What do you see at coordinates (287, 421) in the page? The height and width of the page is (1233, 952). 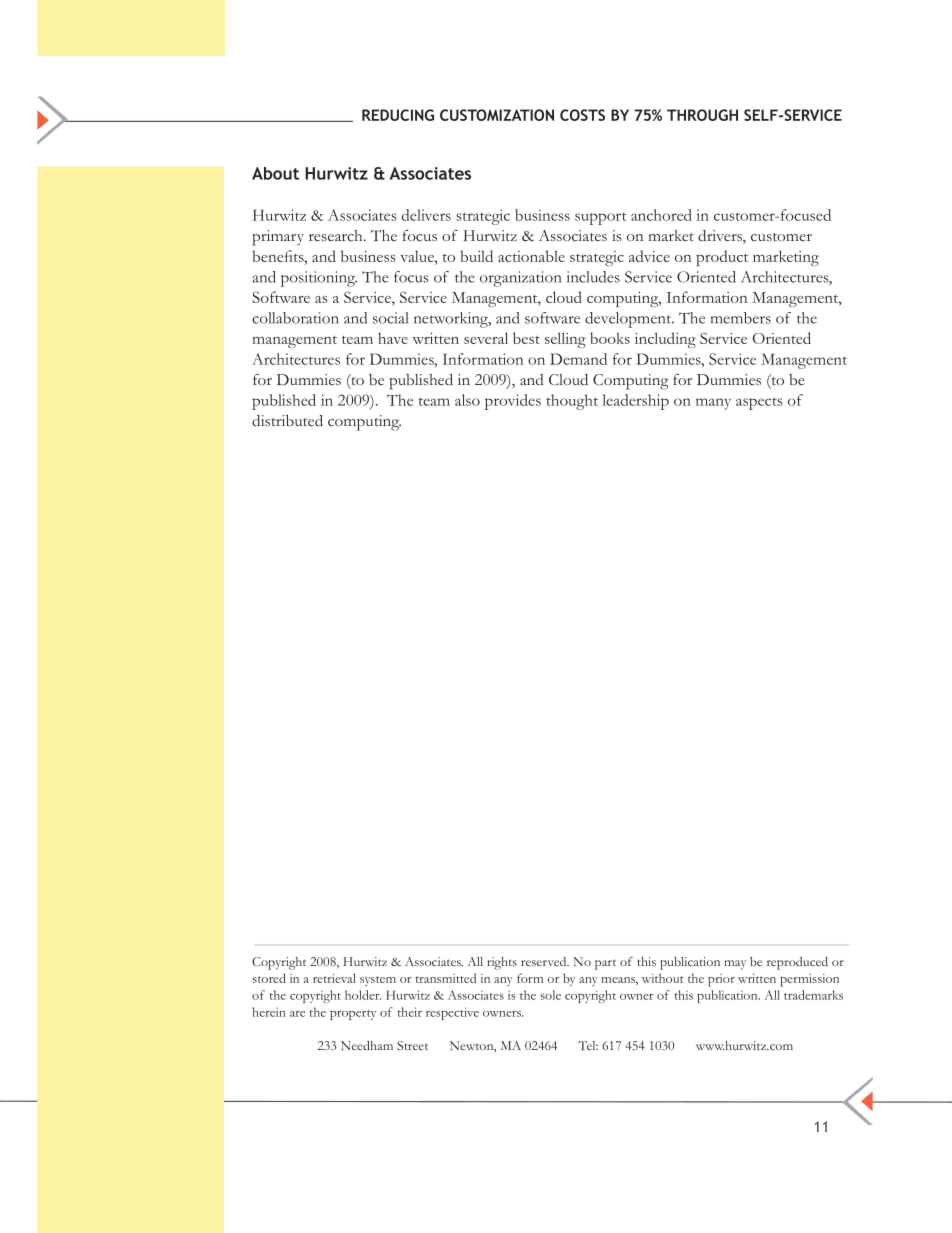 I see `distributed` at bounding box center [287, 421].
